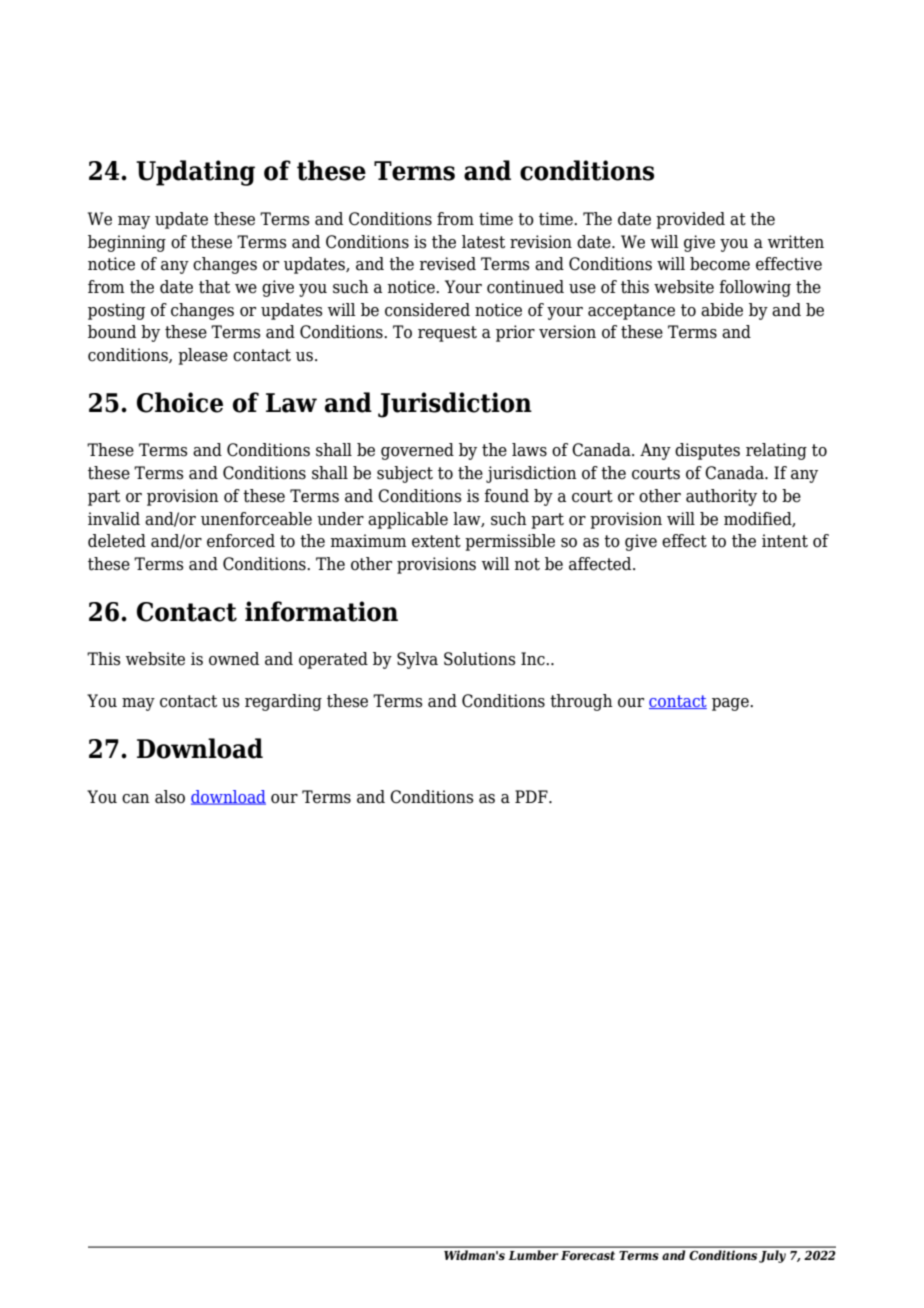 This page has width=924, height=1308. Describe the element at coordinates (234, 659) in the page. I see `owned` at that location.
